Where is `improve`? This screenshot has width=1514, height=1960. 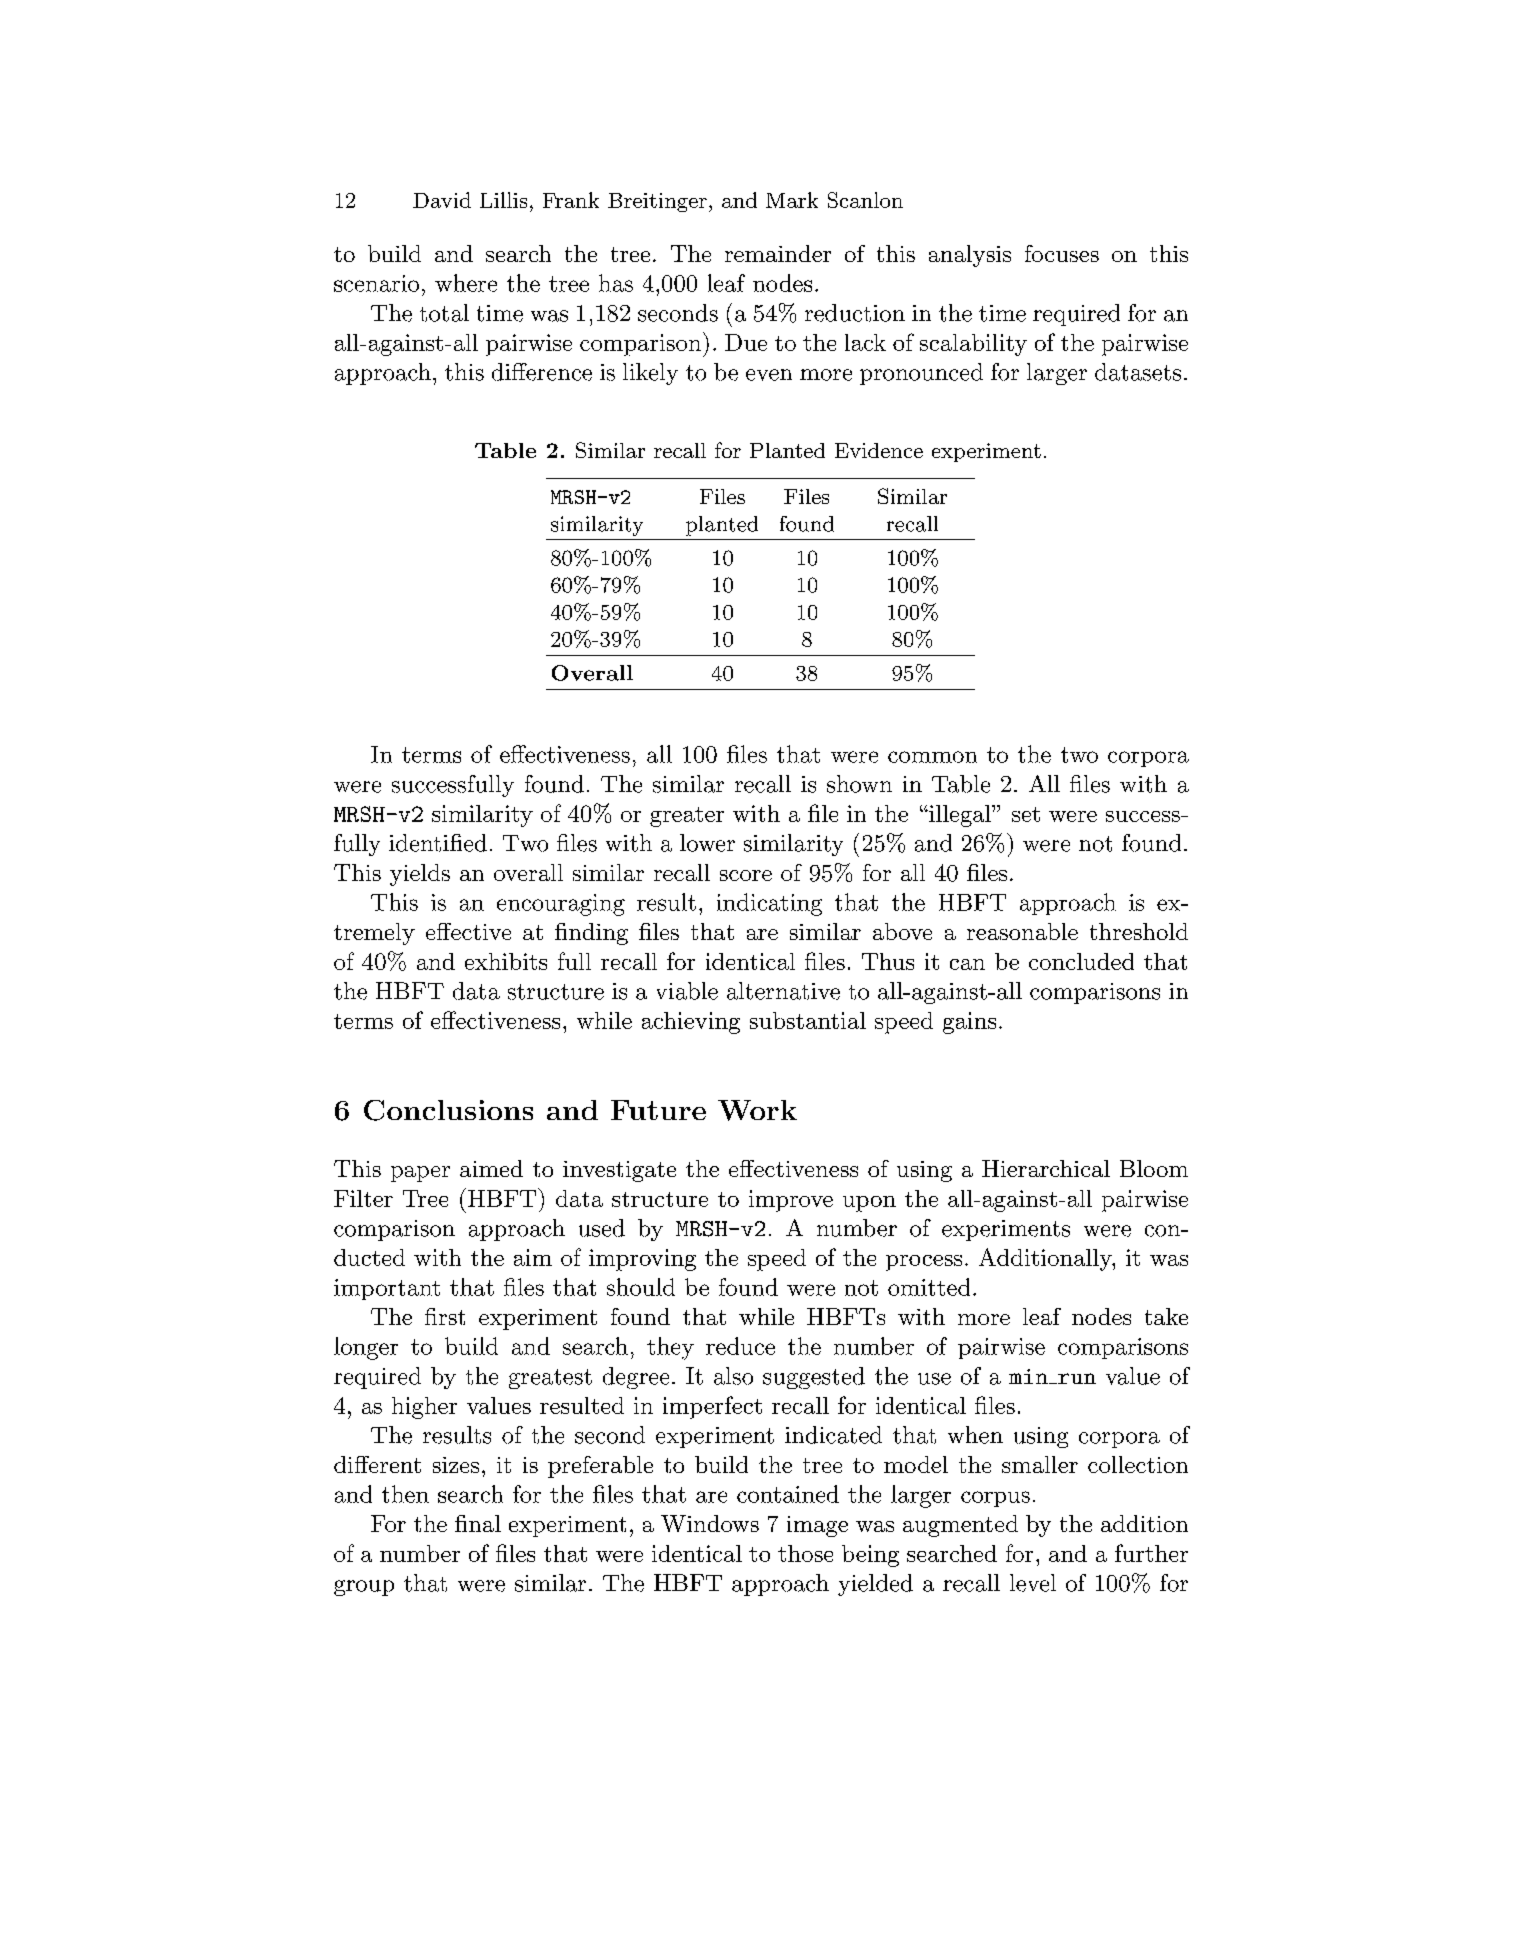 improve is located at coordinates (791, 1201).
